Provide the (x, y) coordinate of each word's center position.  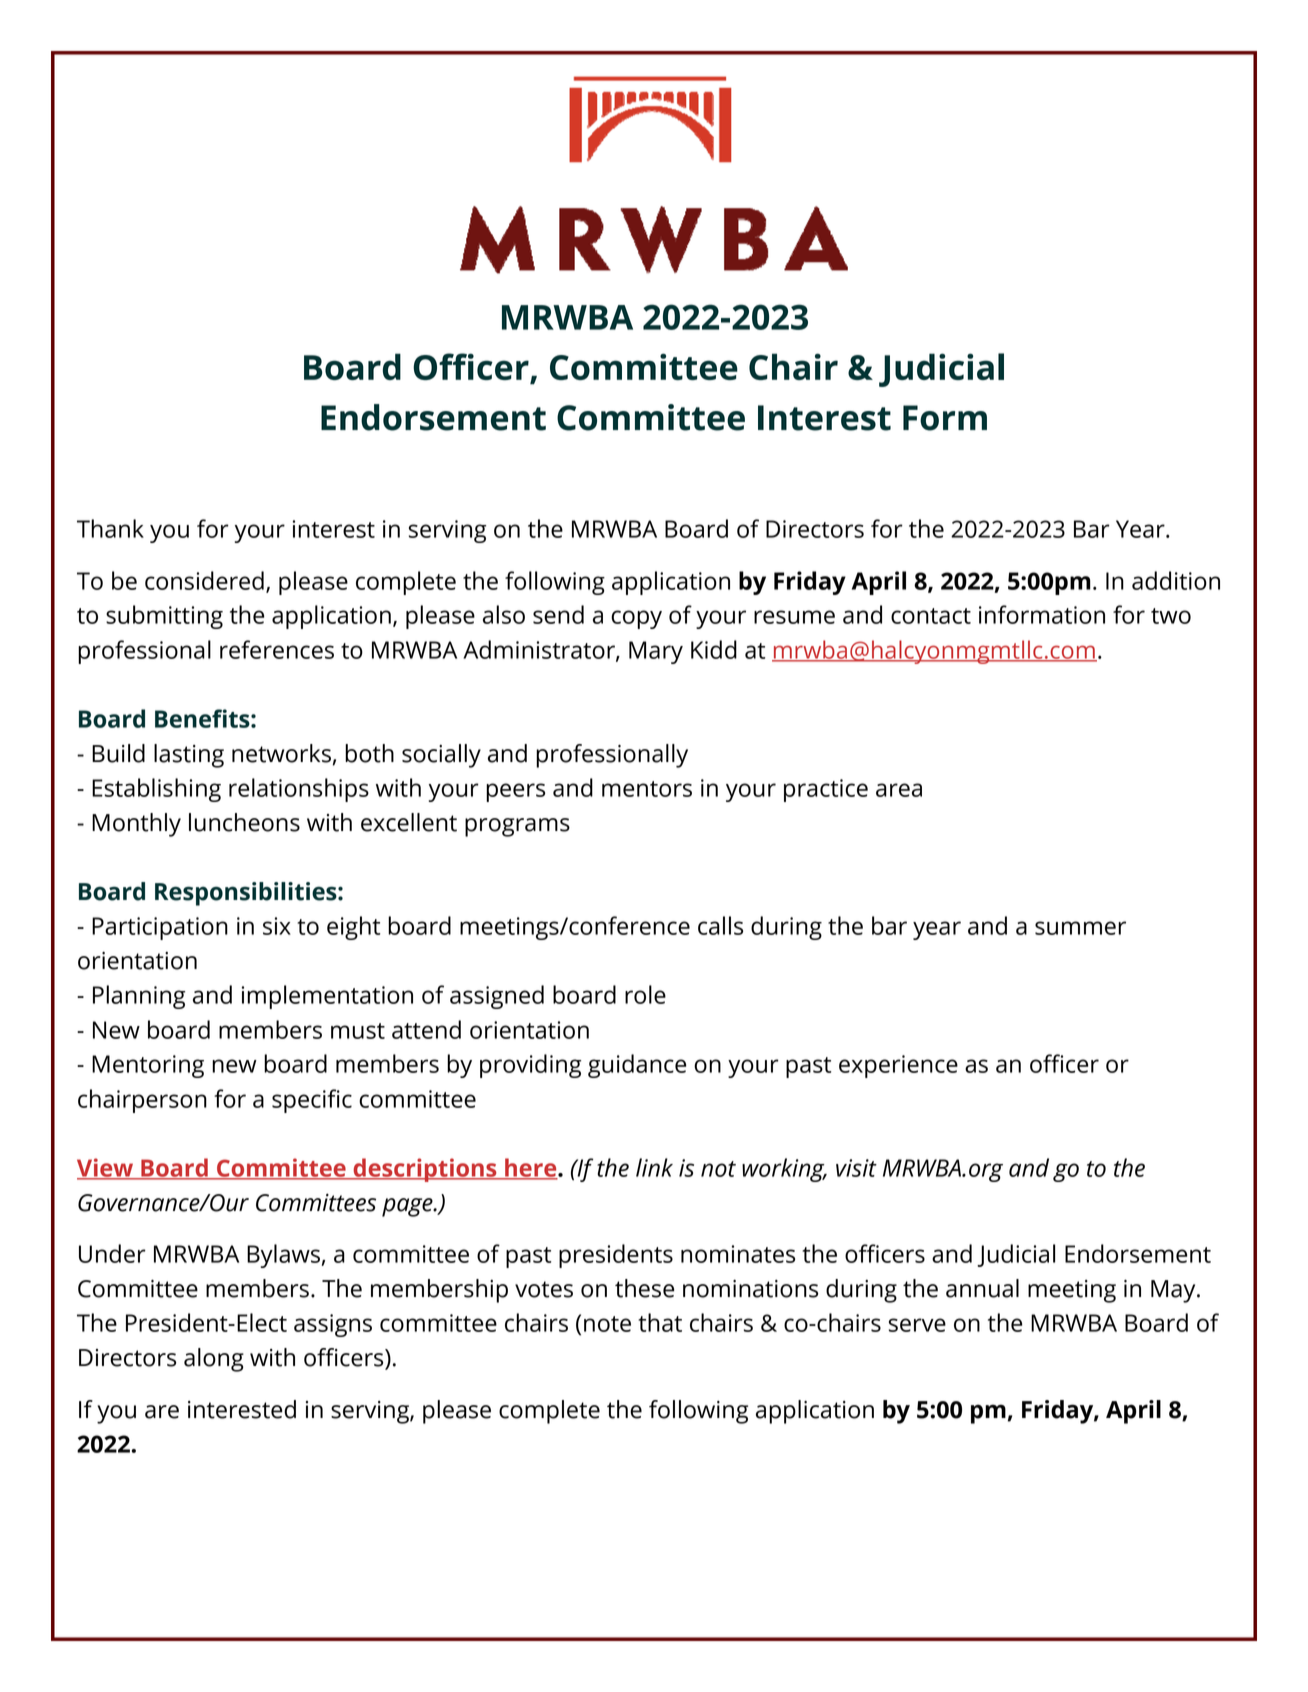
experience (898, 1066)
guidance (637, 1066)
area (899, 790)
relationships (299, 790)
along (214, 1360)
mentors (647, 789)
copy (636, 619)
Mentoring (148, 1066)
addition (1176, 580)
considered (204, 580)
